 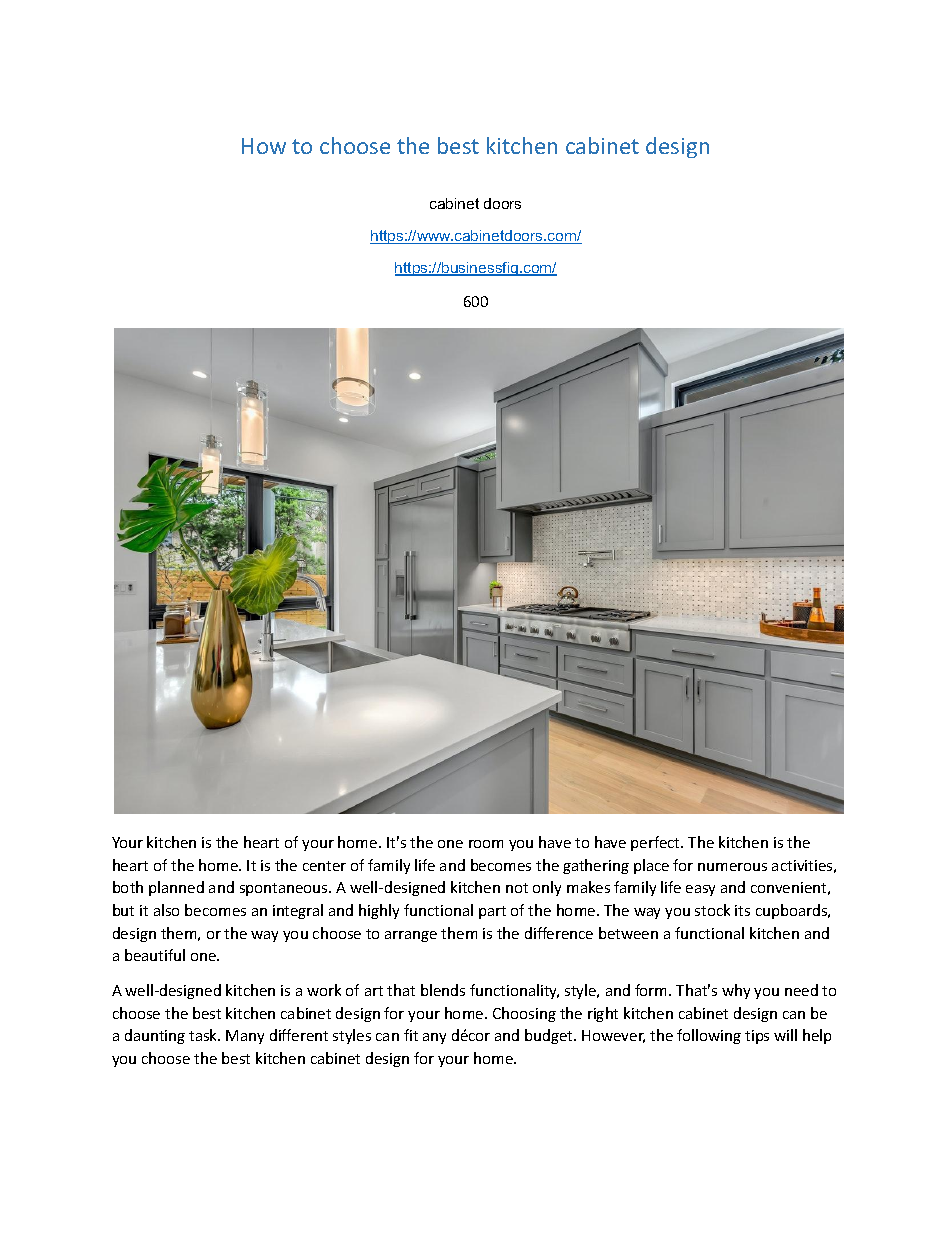 What do you see at coordinates (324, 866) in the image?
I see `center` at bounding box center [324, 866].
